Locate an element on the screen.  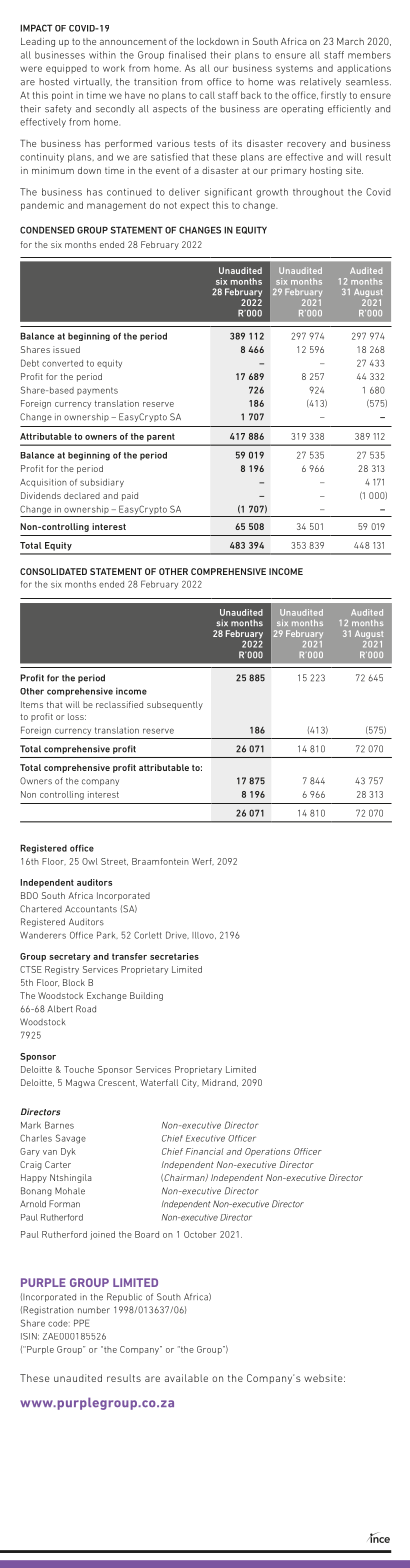
finalised is located at coordinates (187, 55).
